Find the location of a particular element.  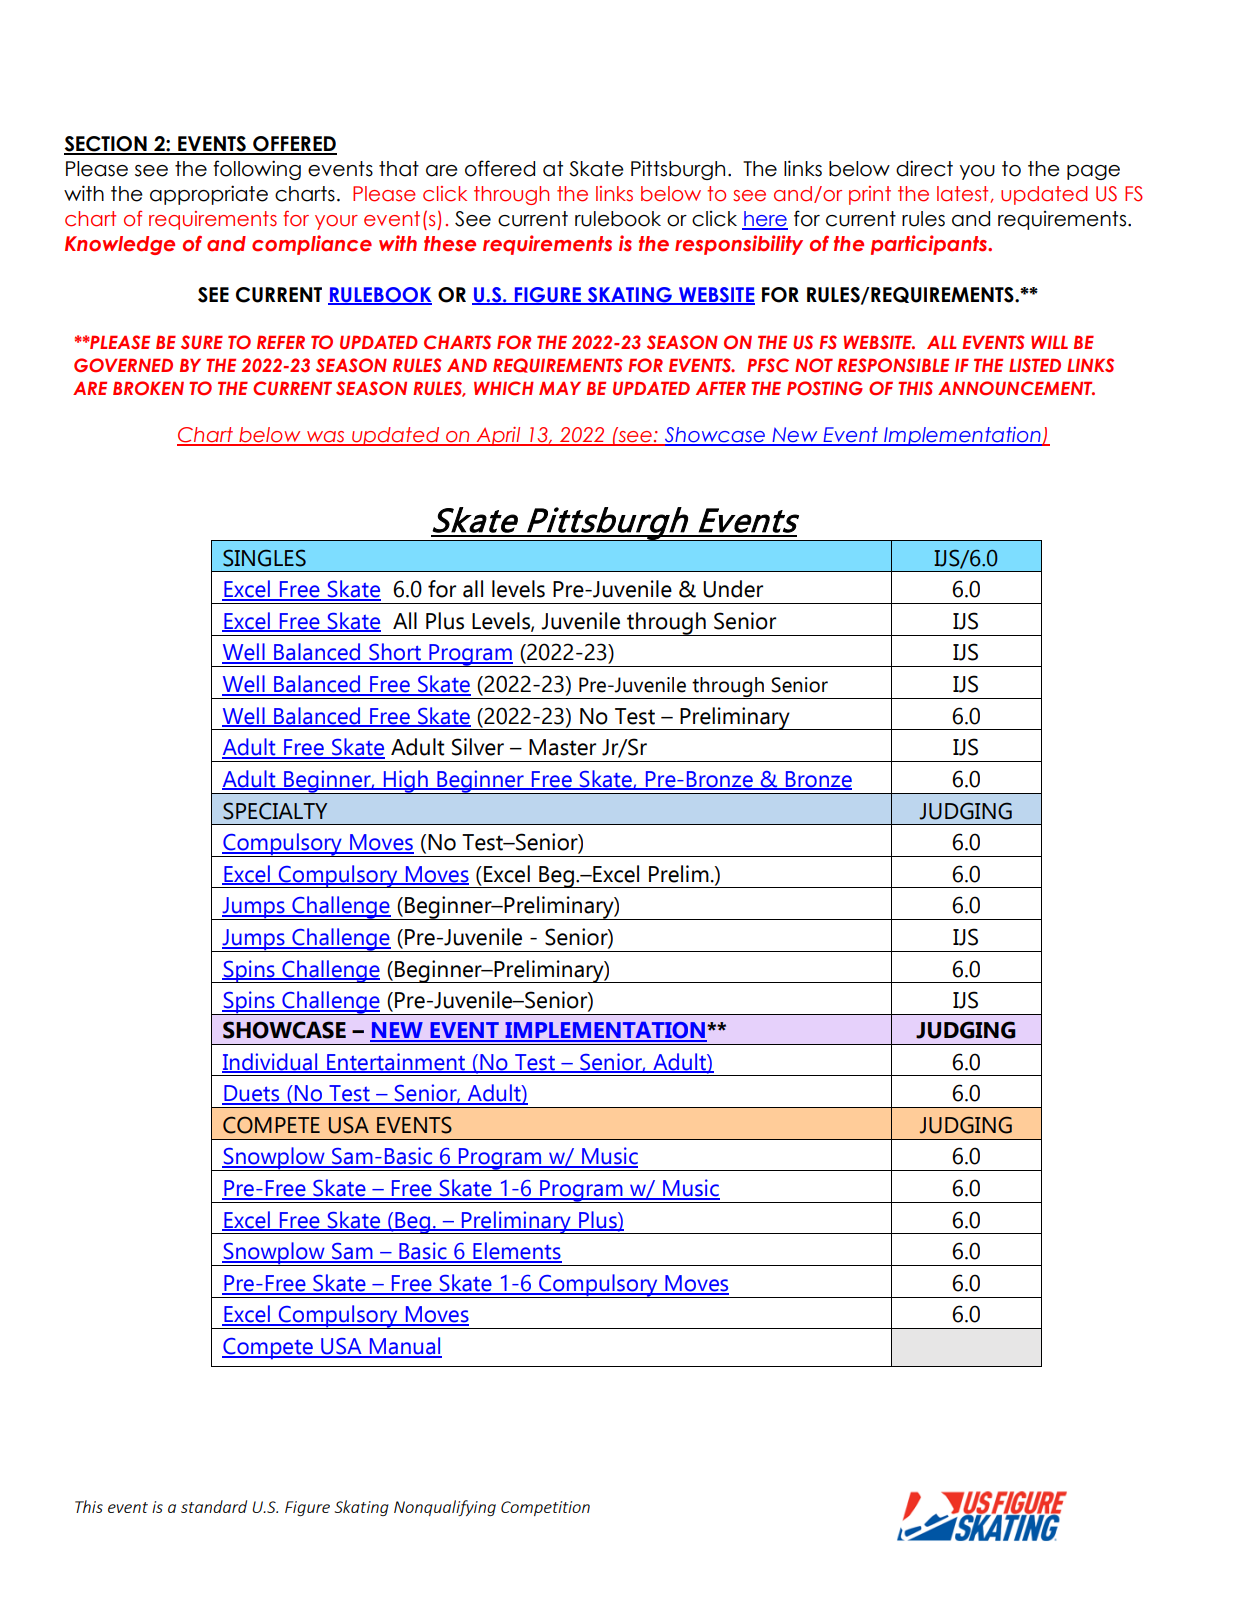

Elements is located at coordinates (516, 1252).
